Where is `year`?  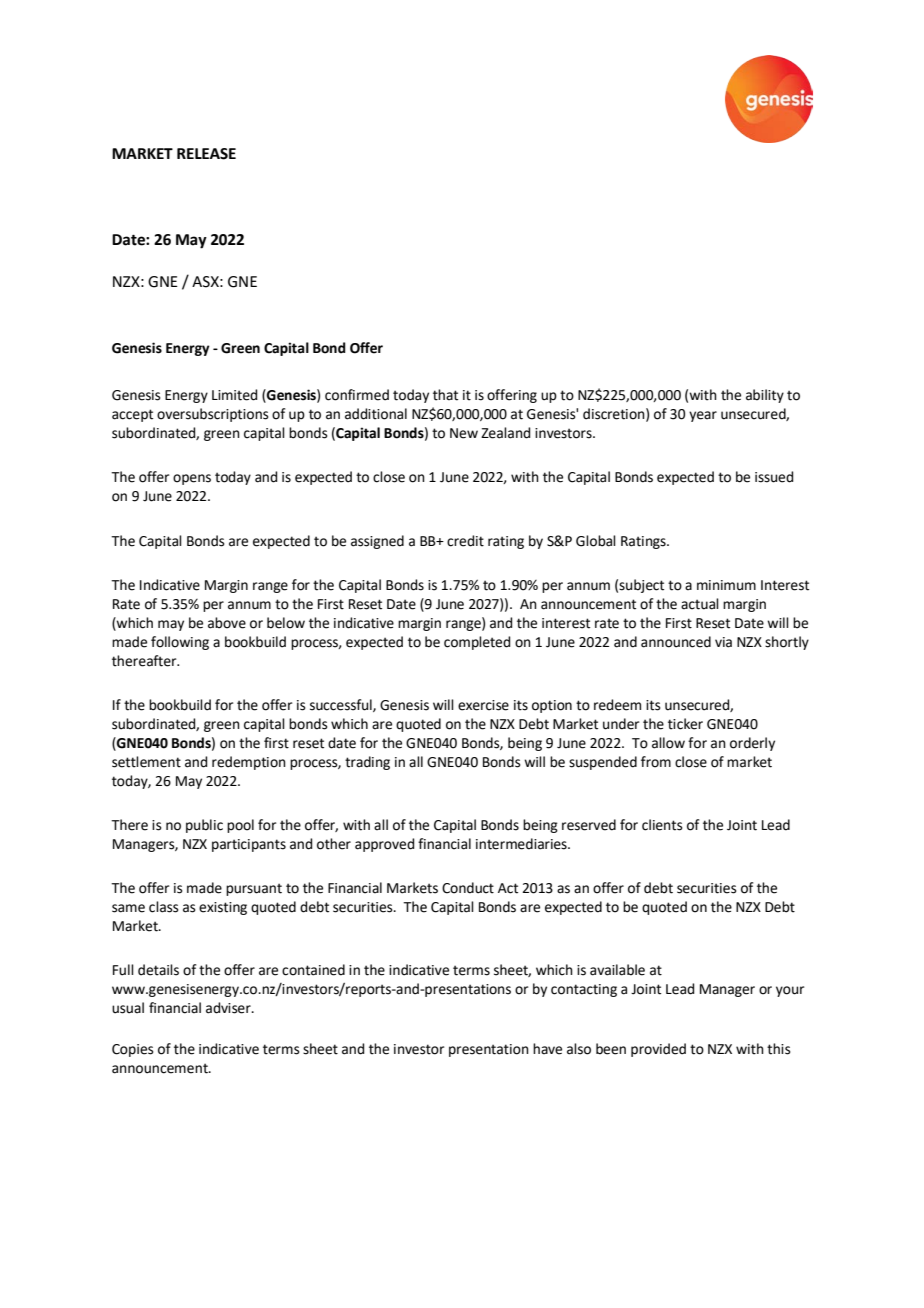
year is located at coordinates (703, 416).
